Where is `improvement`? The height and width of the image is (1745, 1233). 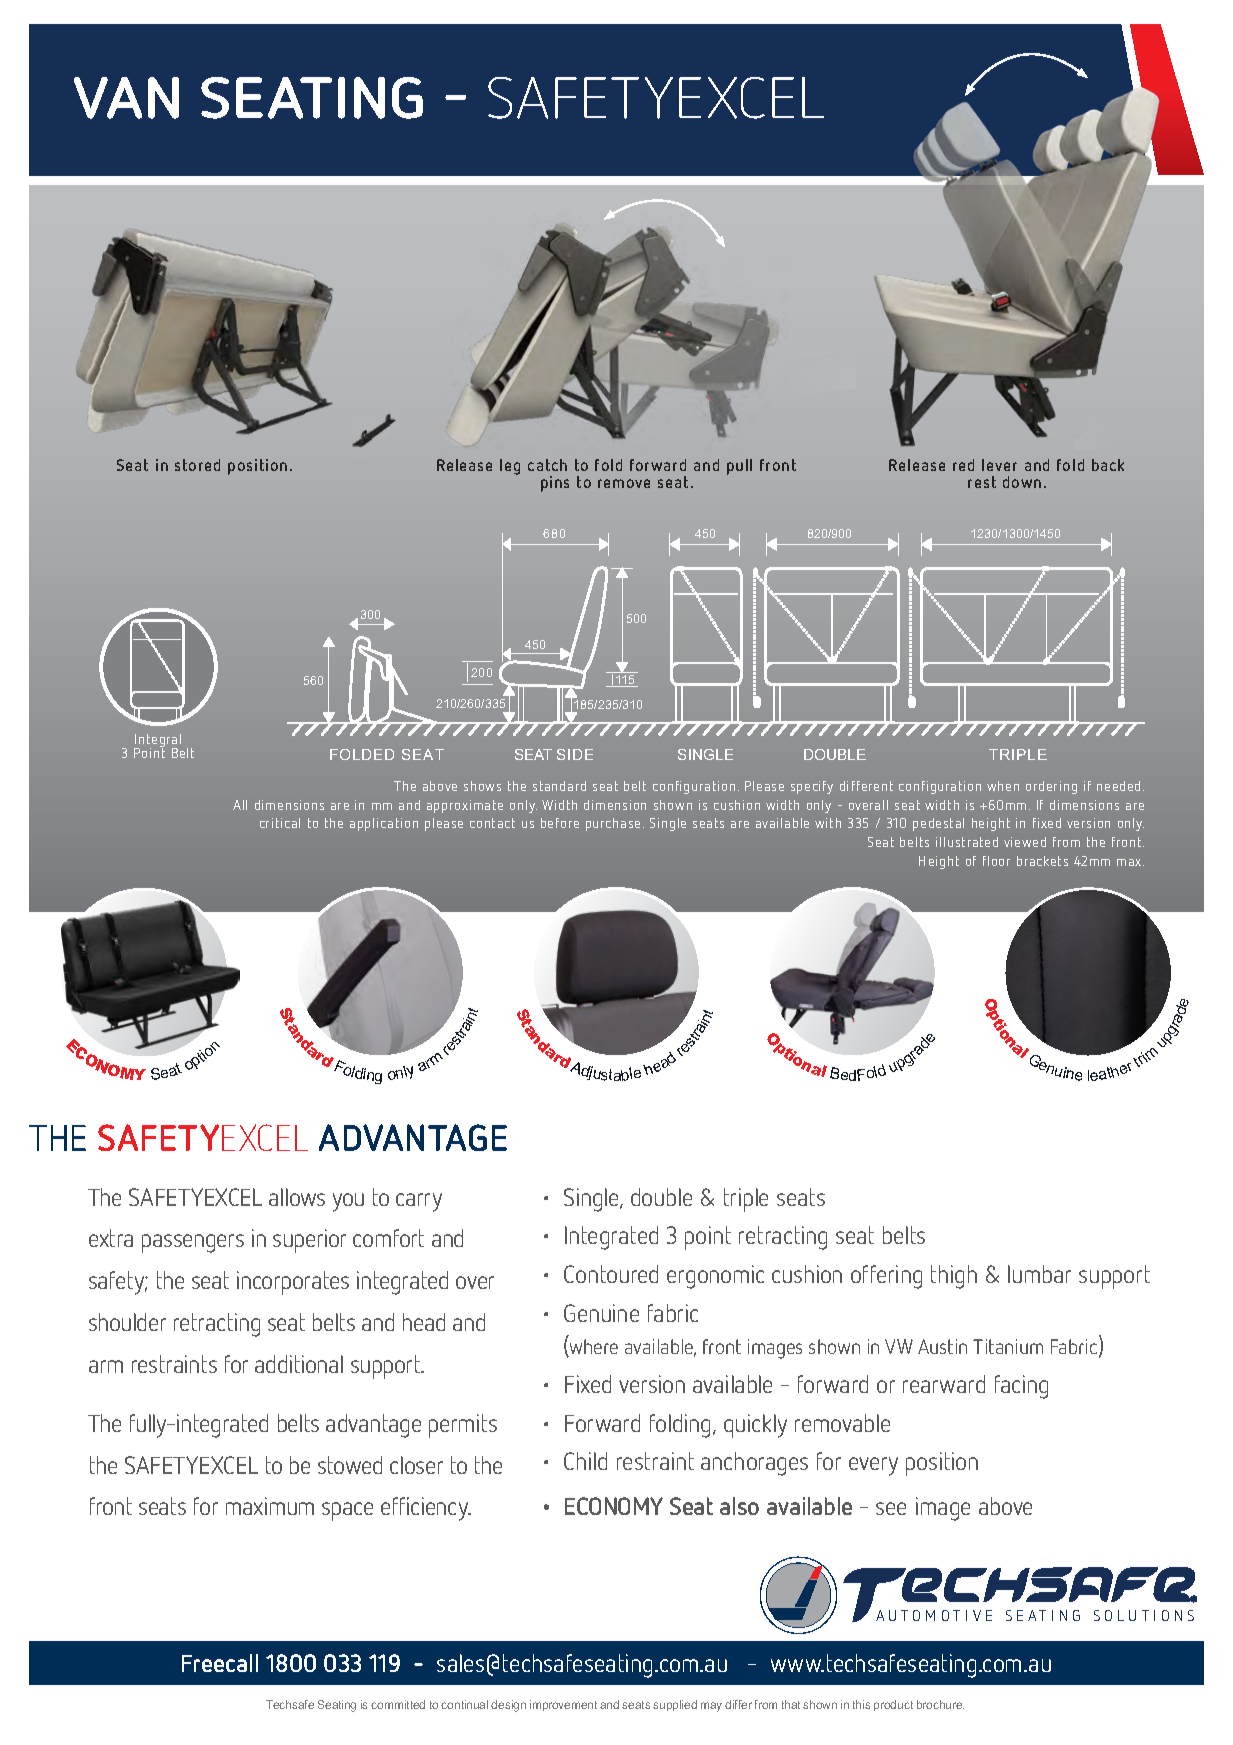 improvement is located at coordinates (563, 1705).
